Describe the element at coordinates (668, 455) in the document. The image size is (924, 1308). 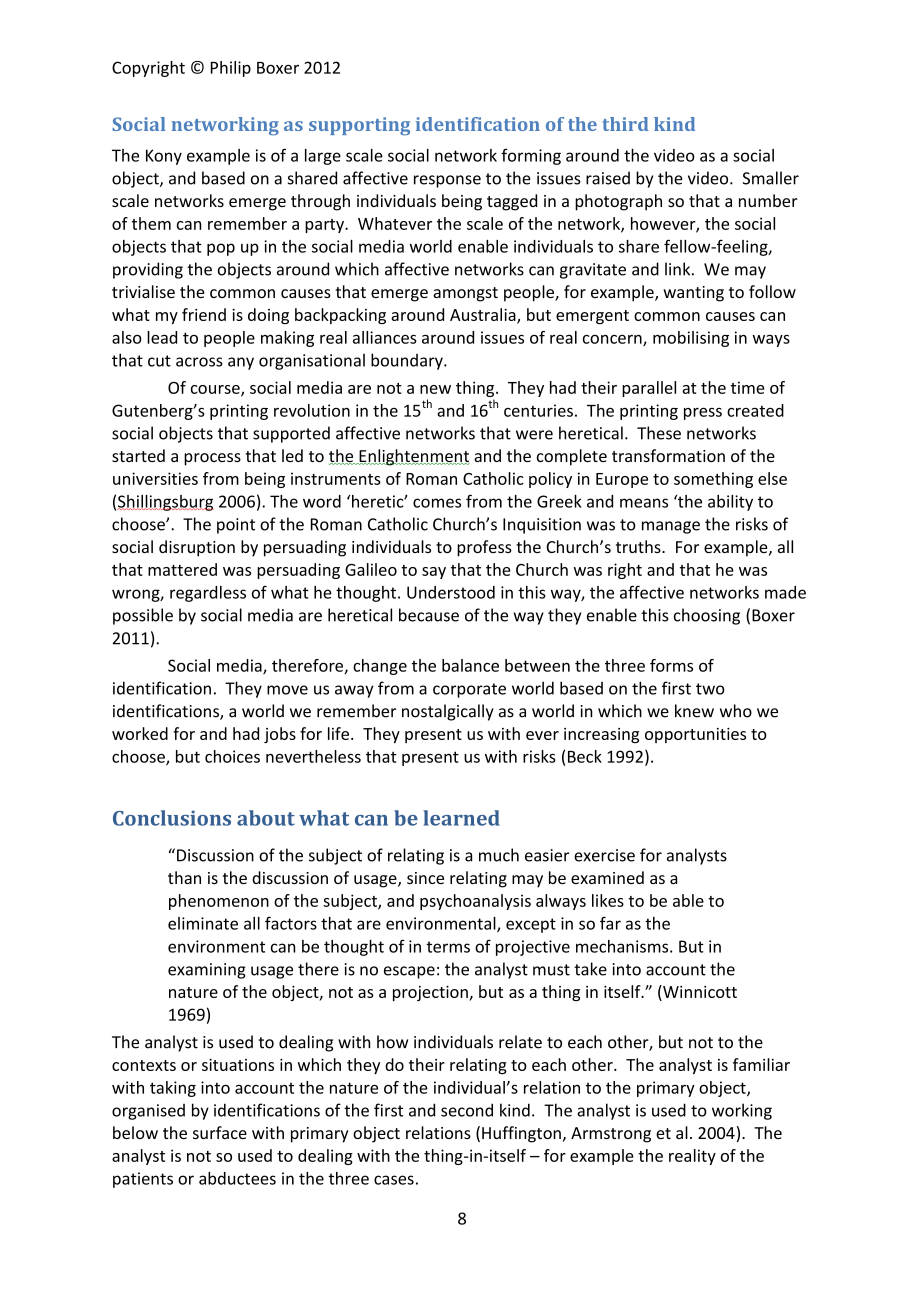
I see `transformation` at that location.
